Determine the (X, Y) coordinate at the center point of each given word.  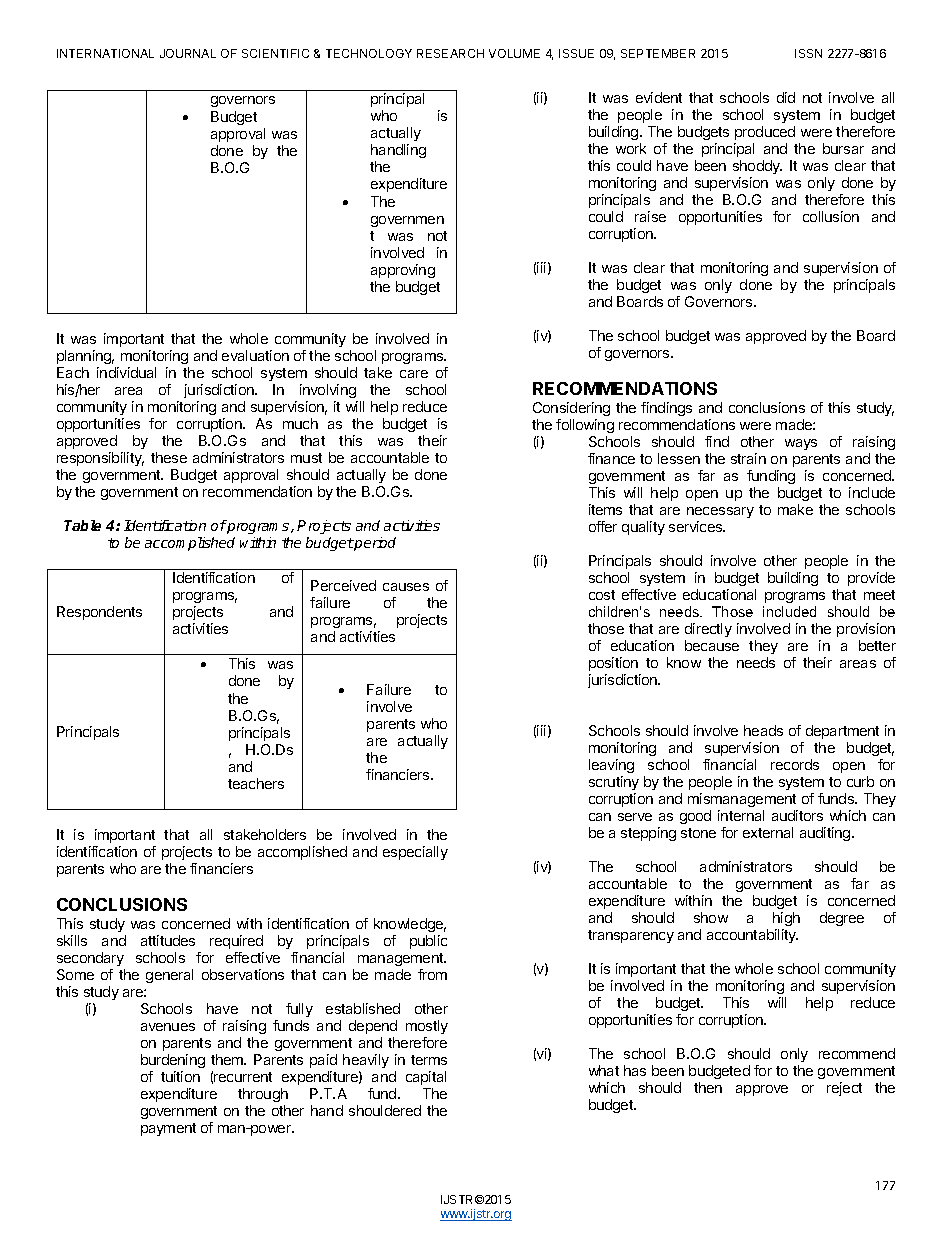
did (786, 97)
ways (801, 444)
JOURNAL (188, 53)
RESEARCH (450, 53)
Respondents (99, 613)
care (414, 374)
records (795, 764)
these (169, 457)
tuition (180, 1076)
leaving (611, 766)
